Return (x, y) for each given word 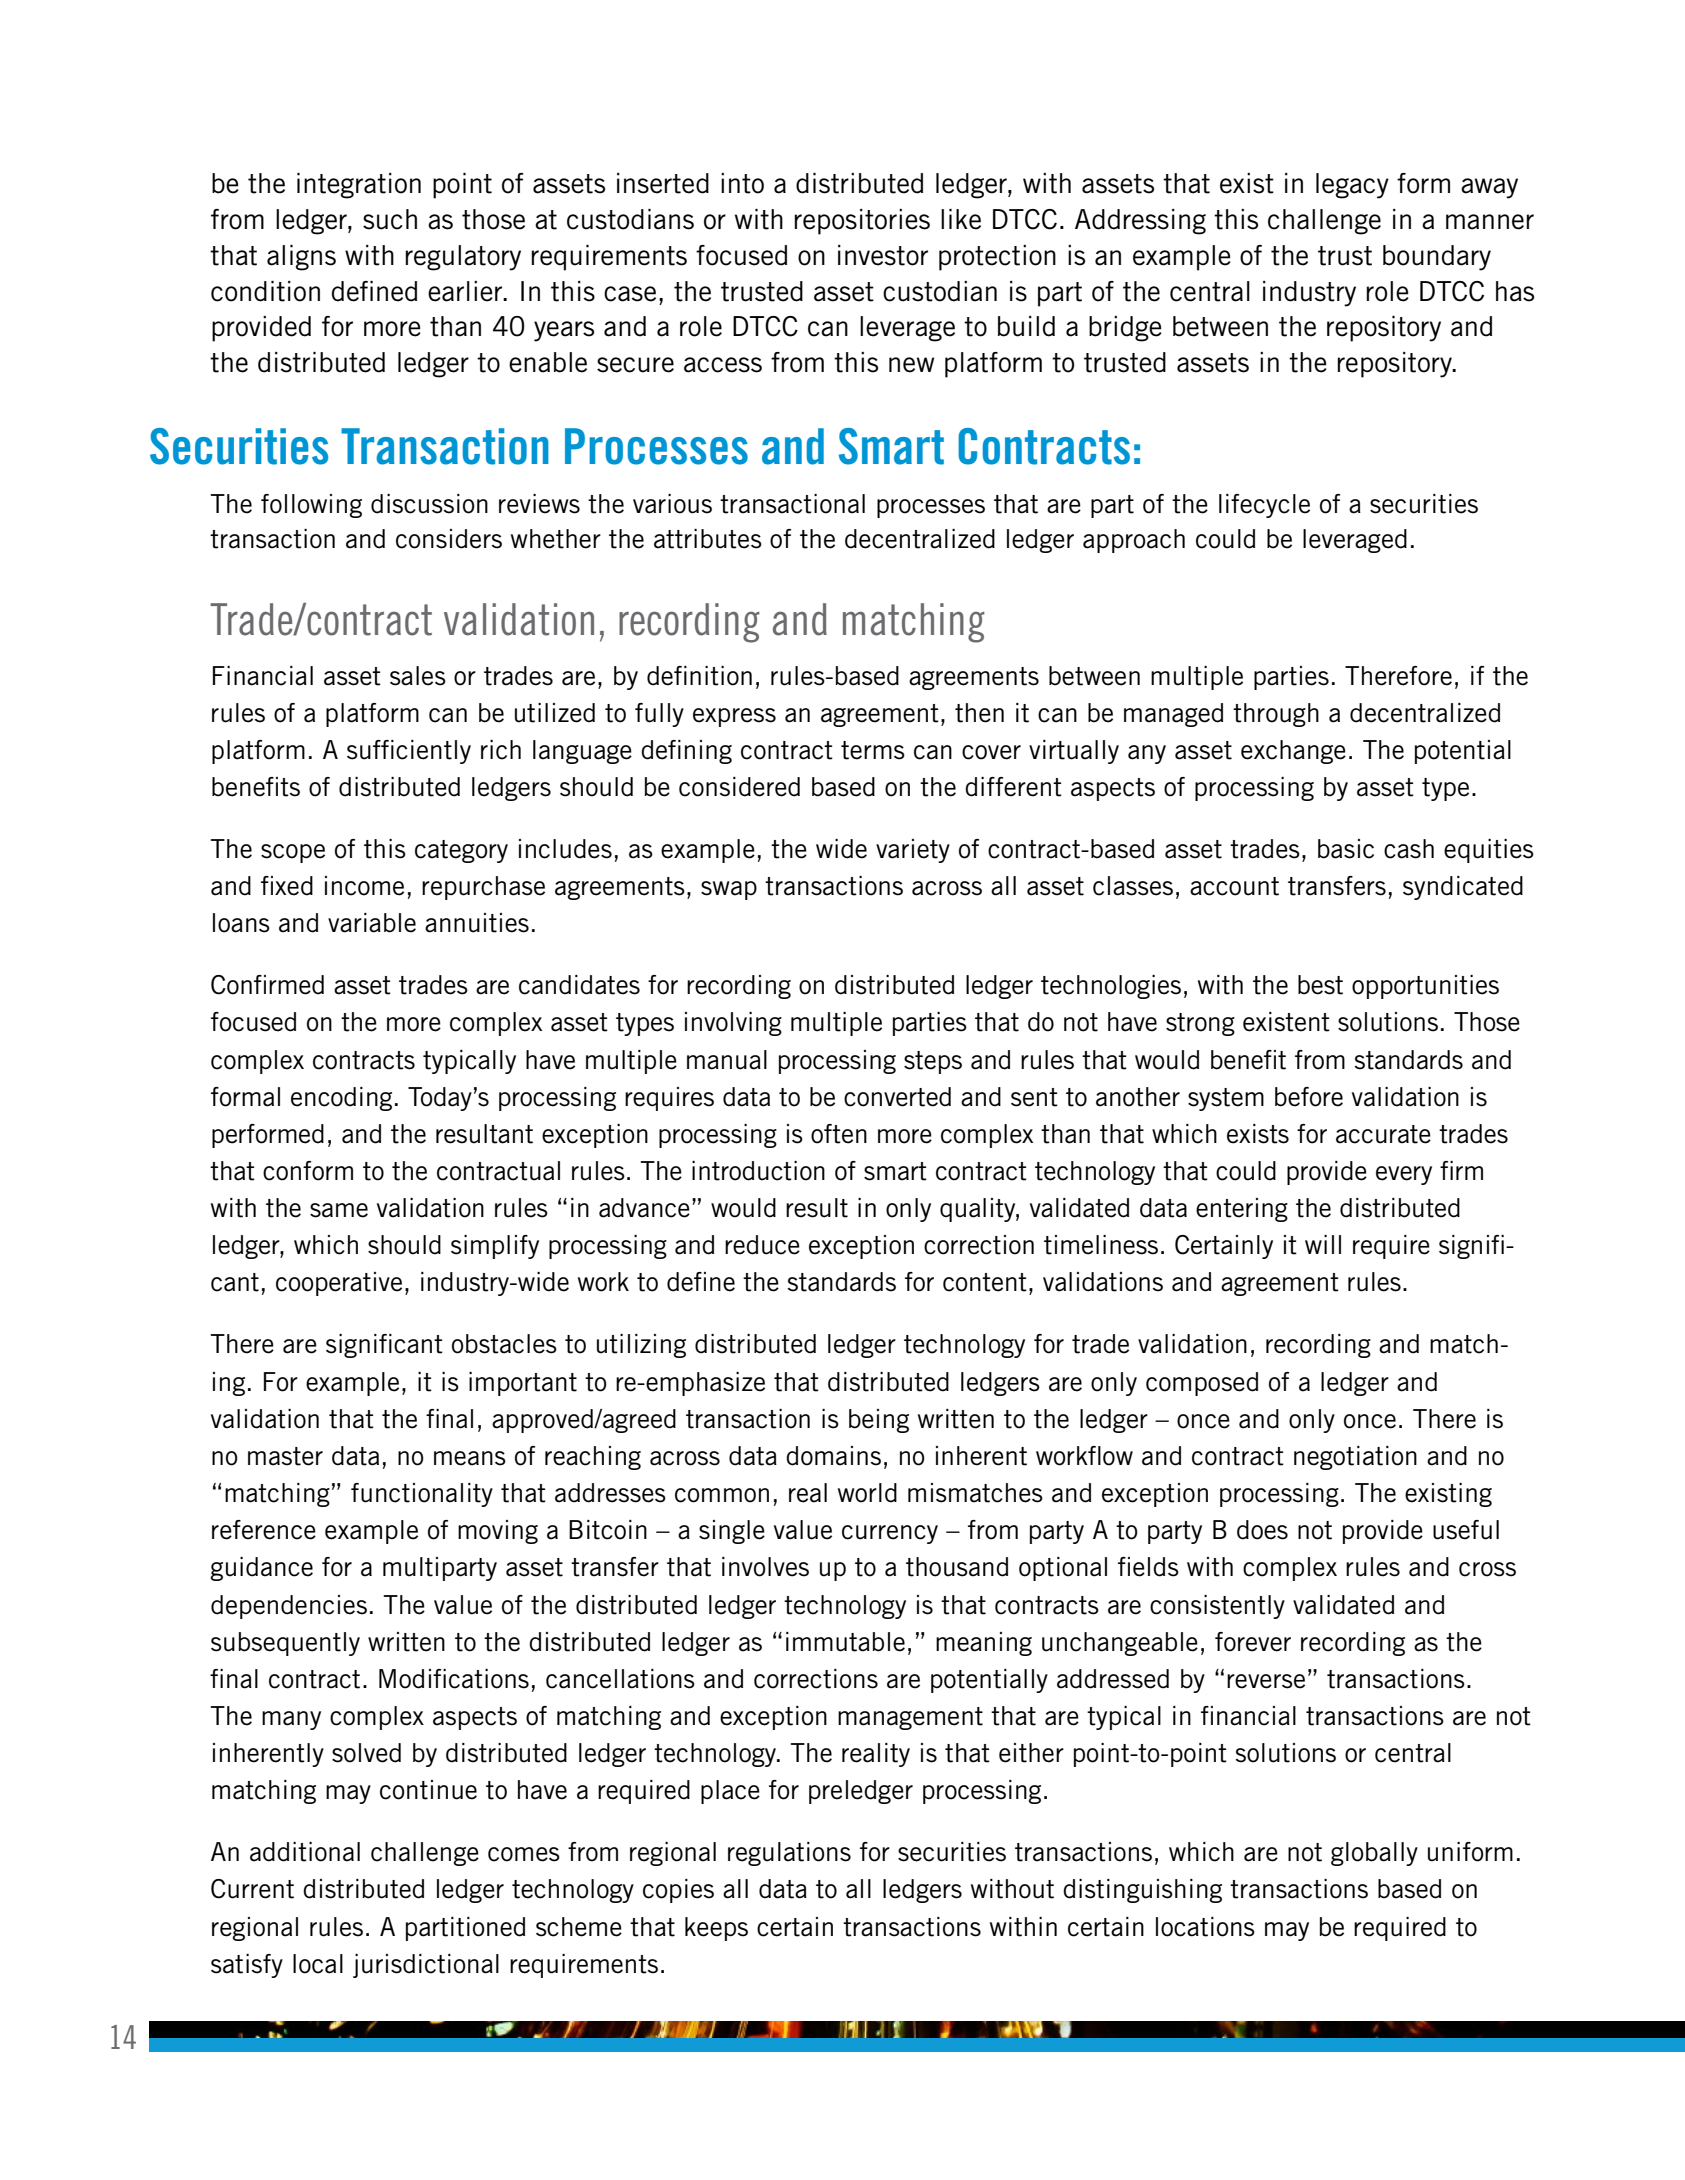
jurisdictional (426, 1966)
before (1309, 1097)
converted (897, 1097)
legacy (1352, 186)
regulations (789, 1854)
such (390, 219)
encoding (341, 1099)
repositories (862, 222)
